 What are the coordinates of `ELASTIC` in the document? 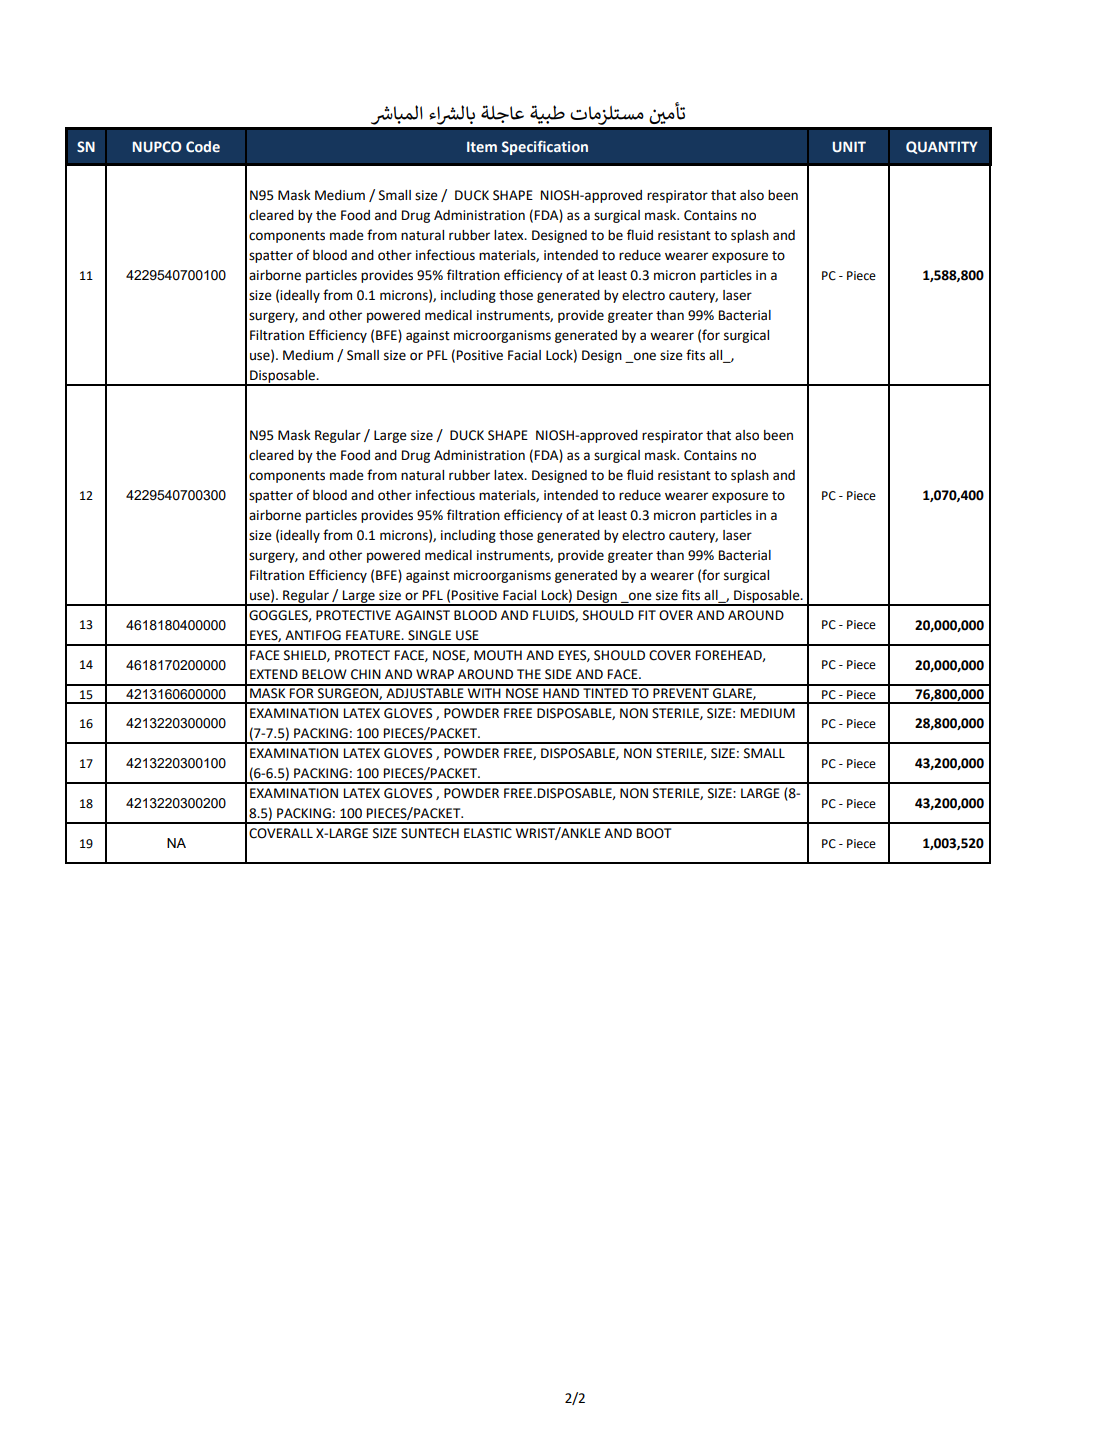 It's located at (488, 833).
